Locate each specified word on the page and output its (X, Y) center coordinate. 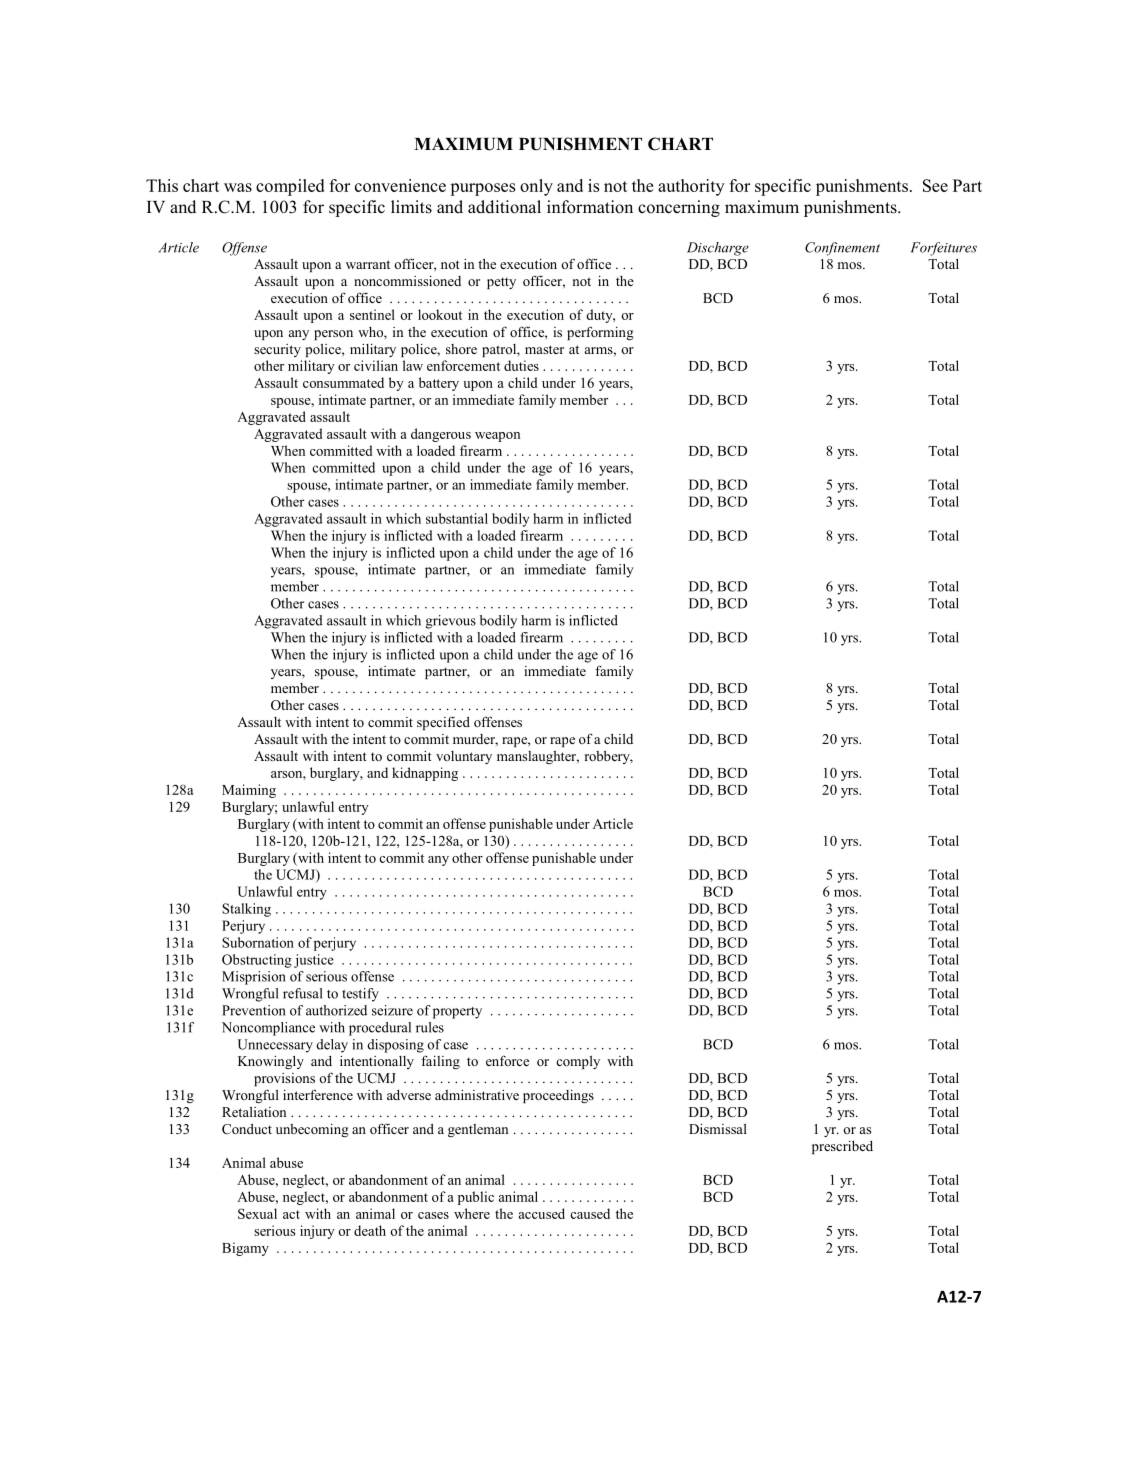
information (590, 207)
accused (542, 1213)
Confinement (842, 249)
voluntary (464, 757)
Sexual (257, 1213)
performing (600, 333)
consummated (343, 382)
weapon (497, 437)
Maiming (249, 791)
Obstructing (257, 961)
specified (443, 723)
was (238, 187)
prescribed (842, 1147)
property (457, 1013)
